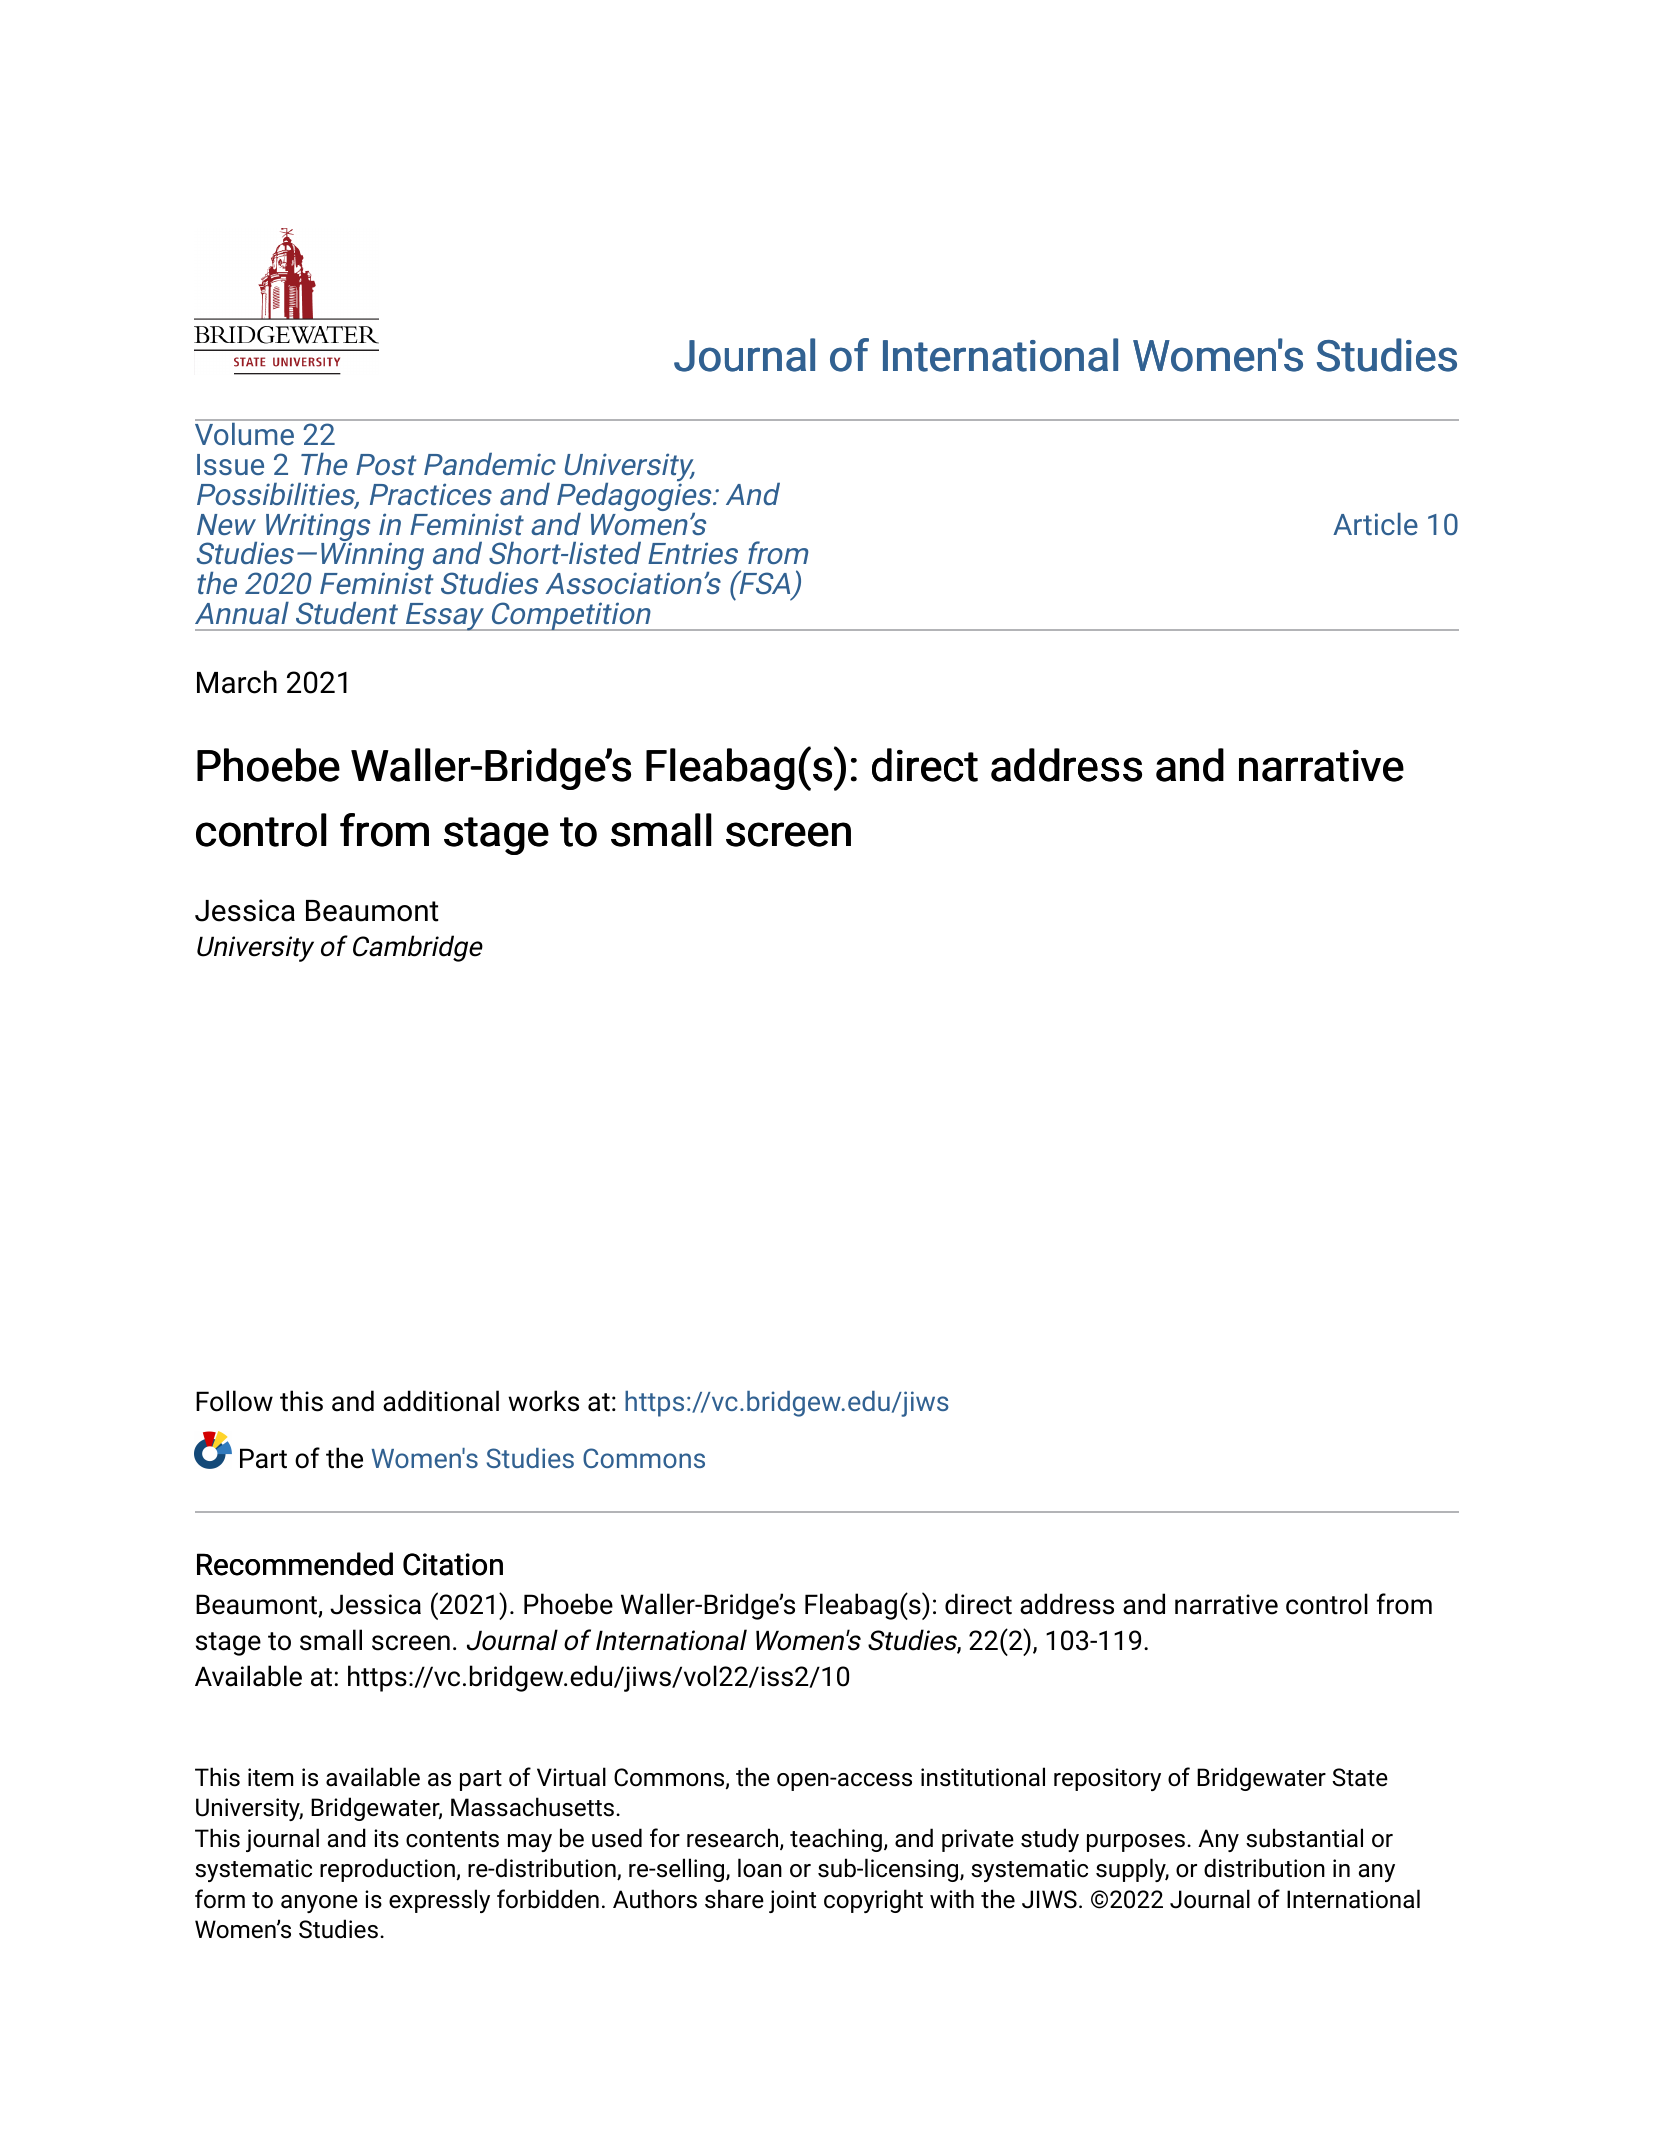  I want to click on Article, so click(1375, 524).
